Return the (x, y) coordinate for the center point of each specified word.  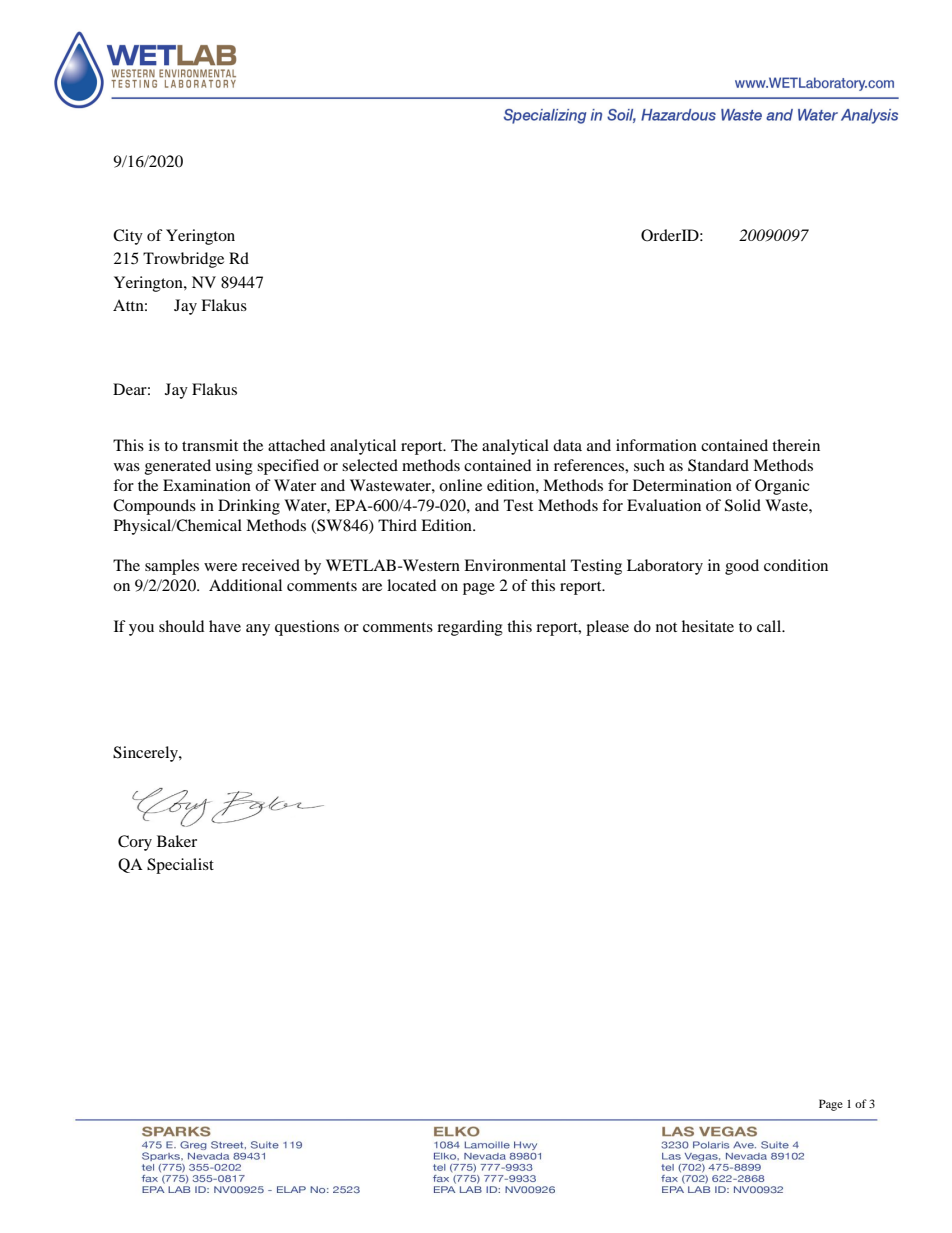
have (225, 626)
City (128, 237)
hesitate (708, 626)
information (656, 445)
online (460, 485)
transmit (210, 445)
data (567, 445)
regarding (470, 628)
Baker (177, 841)
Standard (718, 465)
